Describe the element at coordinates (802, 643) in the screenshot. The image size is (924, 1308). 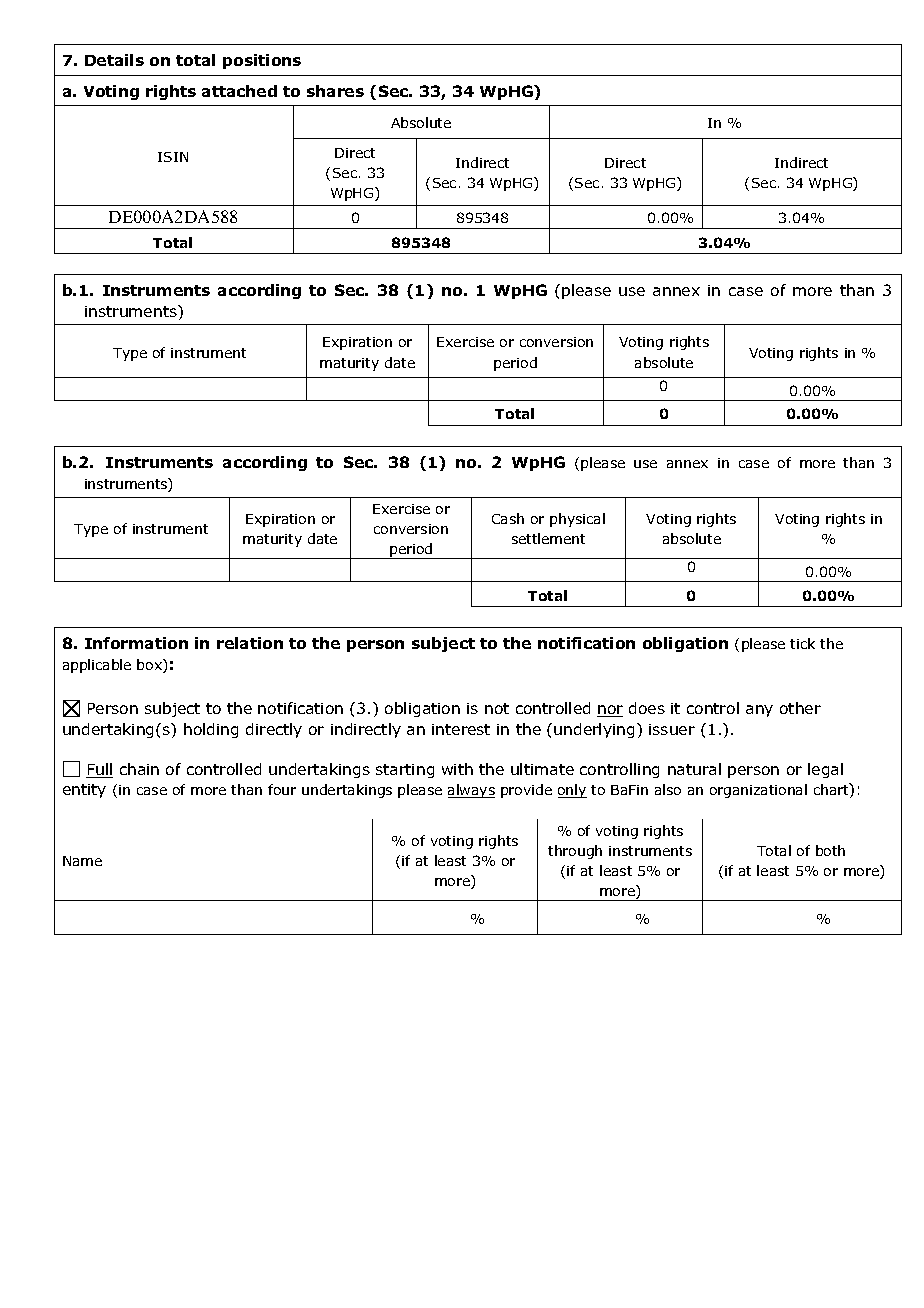
I see `tick` at that location.
